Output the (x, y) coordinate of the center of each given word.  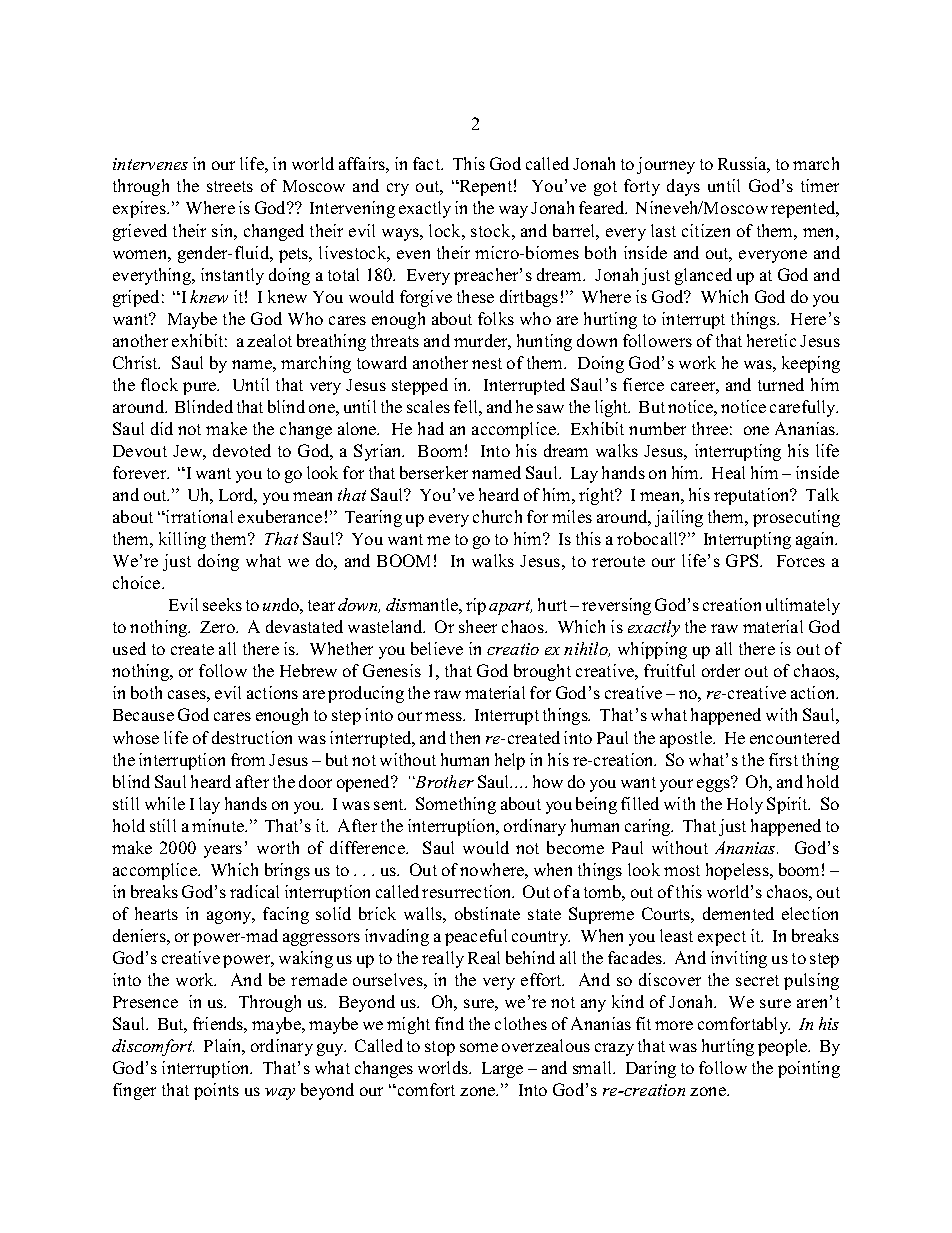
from (248, 759)
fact (427, 163)
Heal (728, 472)
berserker (434, 472)
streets (230, 186)
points (216, 1091)
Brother (443, 781)
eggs (714, 784)
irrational (198, 516)
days (683, 187)
